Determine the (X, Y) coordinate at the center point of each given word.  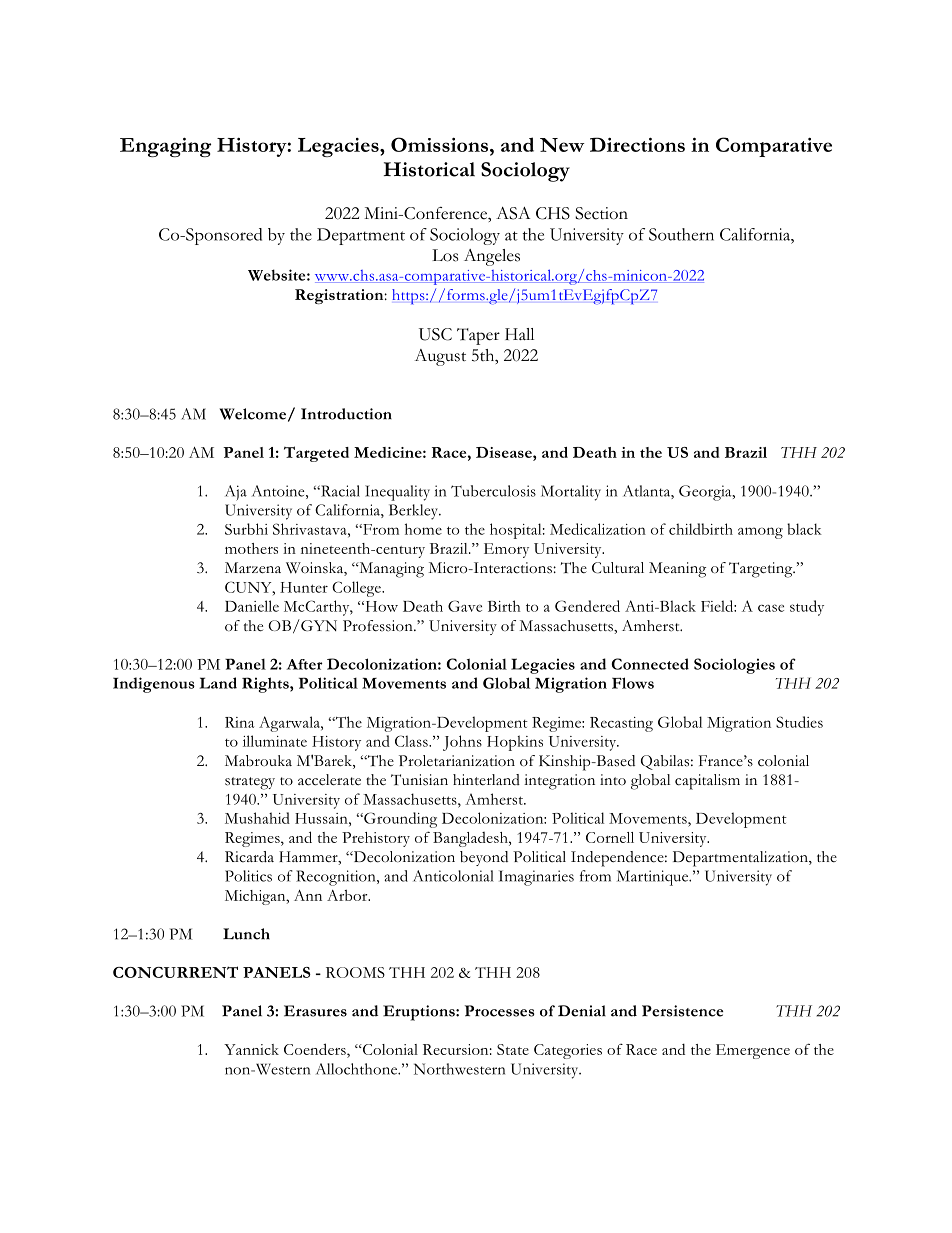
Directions (637, 144)
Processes (500, 1011)
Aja (236, 493)
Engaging (165, 147)
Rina (239, 722)
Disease (505, 452)
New (562, 145)
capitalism (707, 782)
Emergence (753, 1051)
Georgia (706, 493)
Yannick (251, 1049)
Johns (462, 743)
